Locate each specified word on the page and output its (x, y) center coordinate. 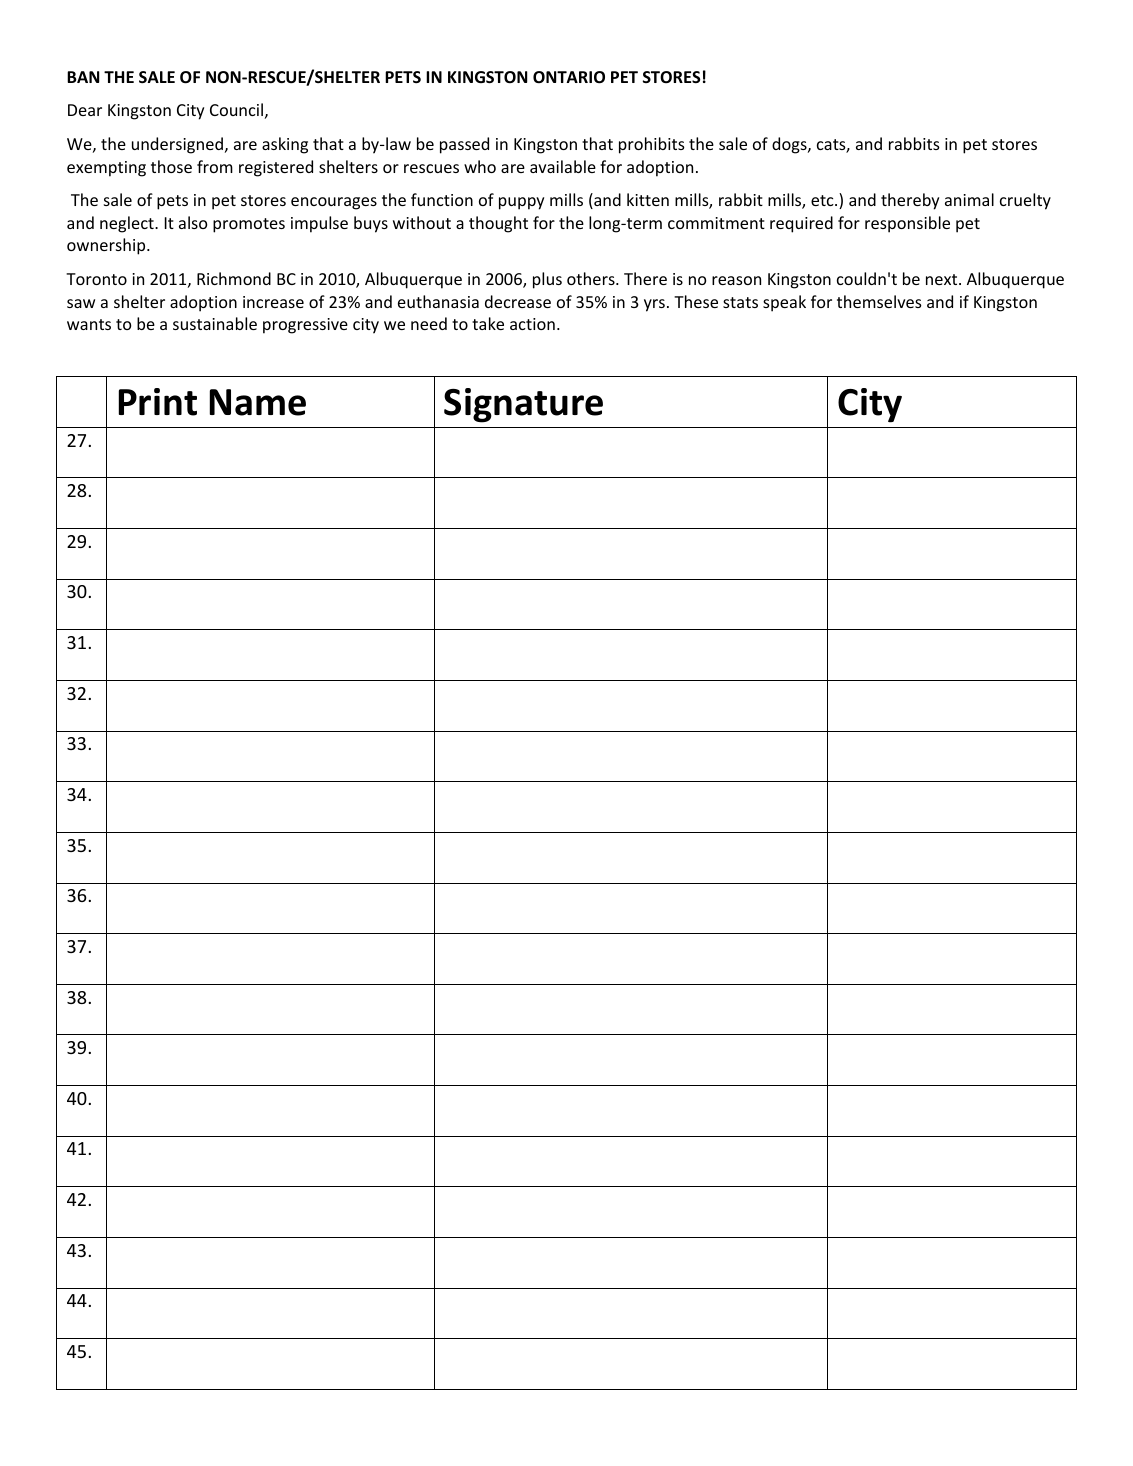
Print (158, 402)
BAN (83, 77)
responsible (907, 224)
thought (498, 224)
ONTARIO (569, 77)
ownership (107, 246)
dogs (790, 145)
